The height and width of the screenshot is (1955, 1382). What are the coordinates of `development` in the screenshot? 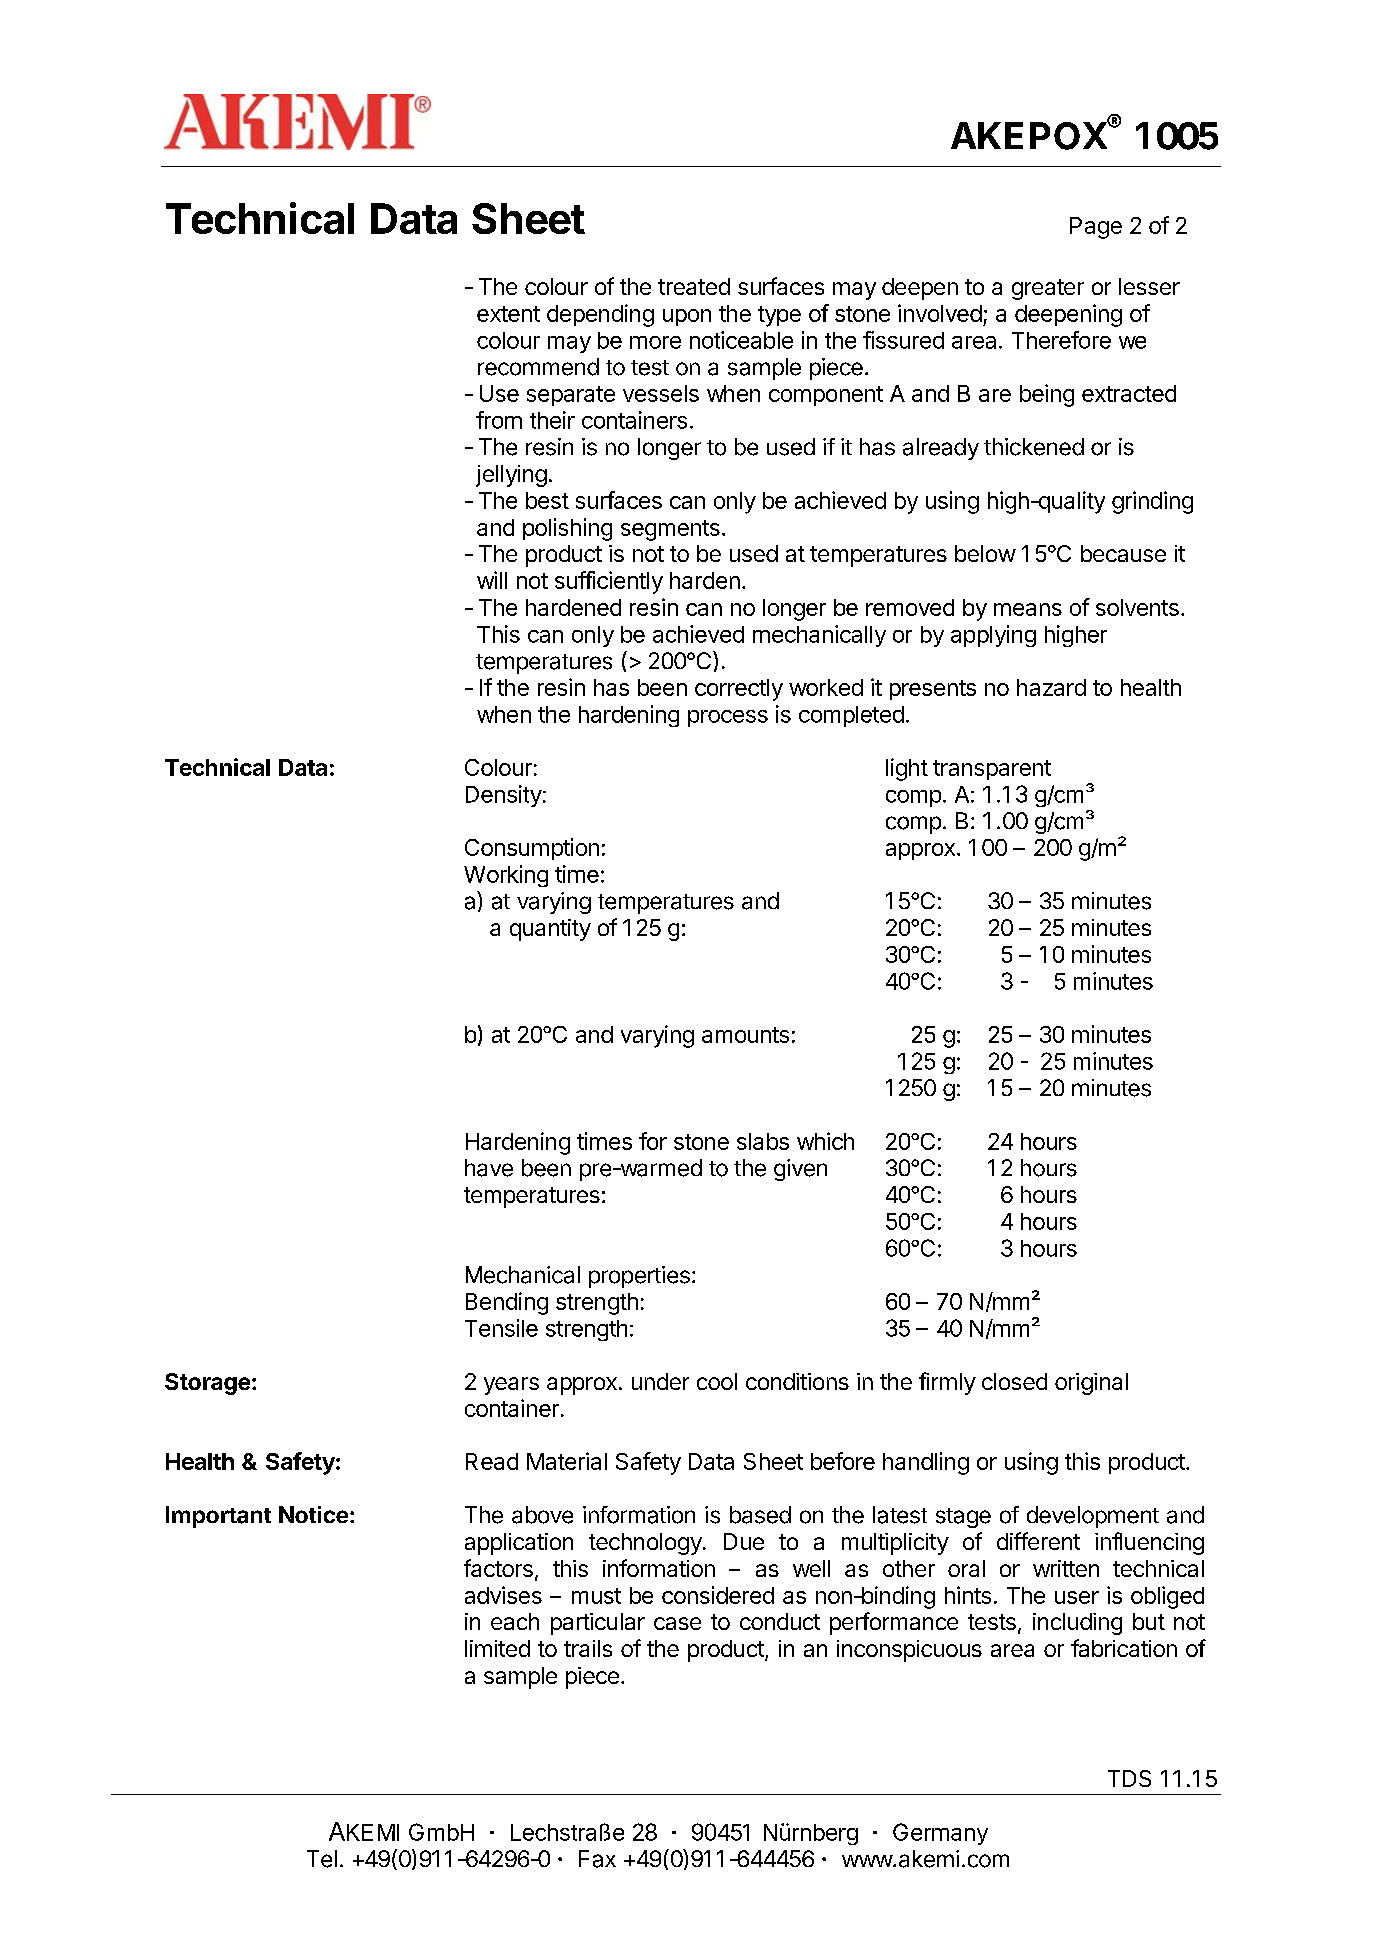 It's located at (1093, 1517).
